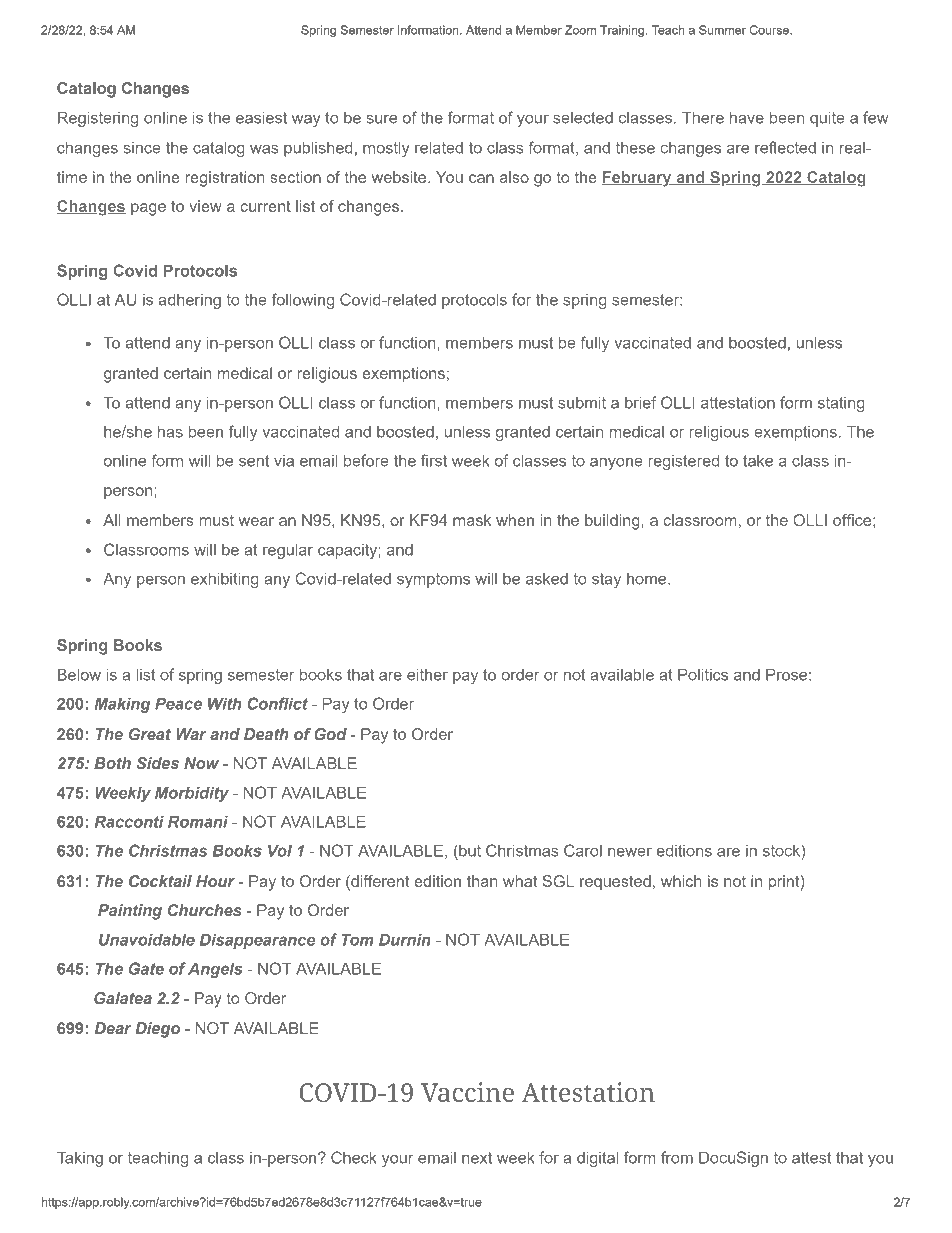 The width and height of the page is (952, 1233). What do you see at coordinates (170, 432) in the page?
I see `has` at bounding box center [170, 432].
